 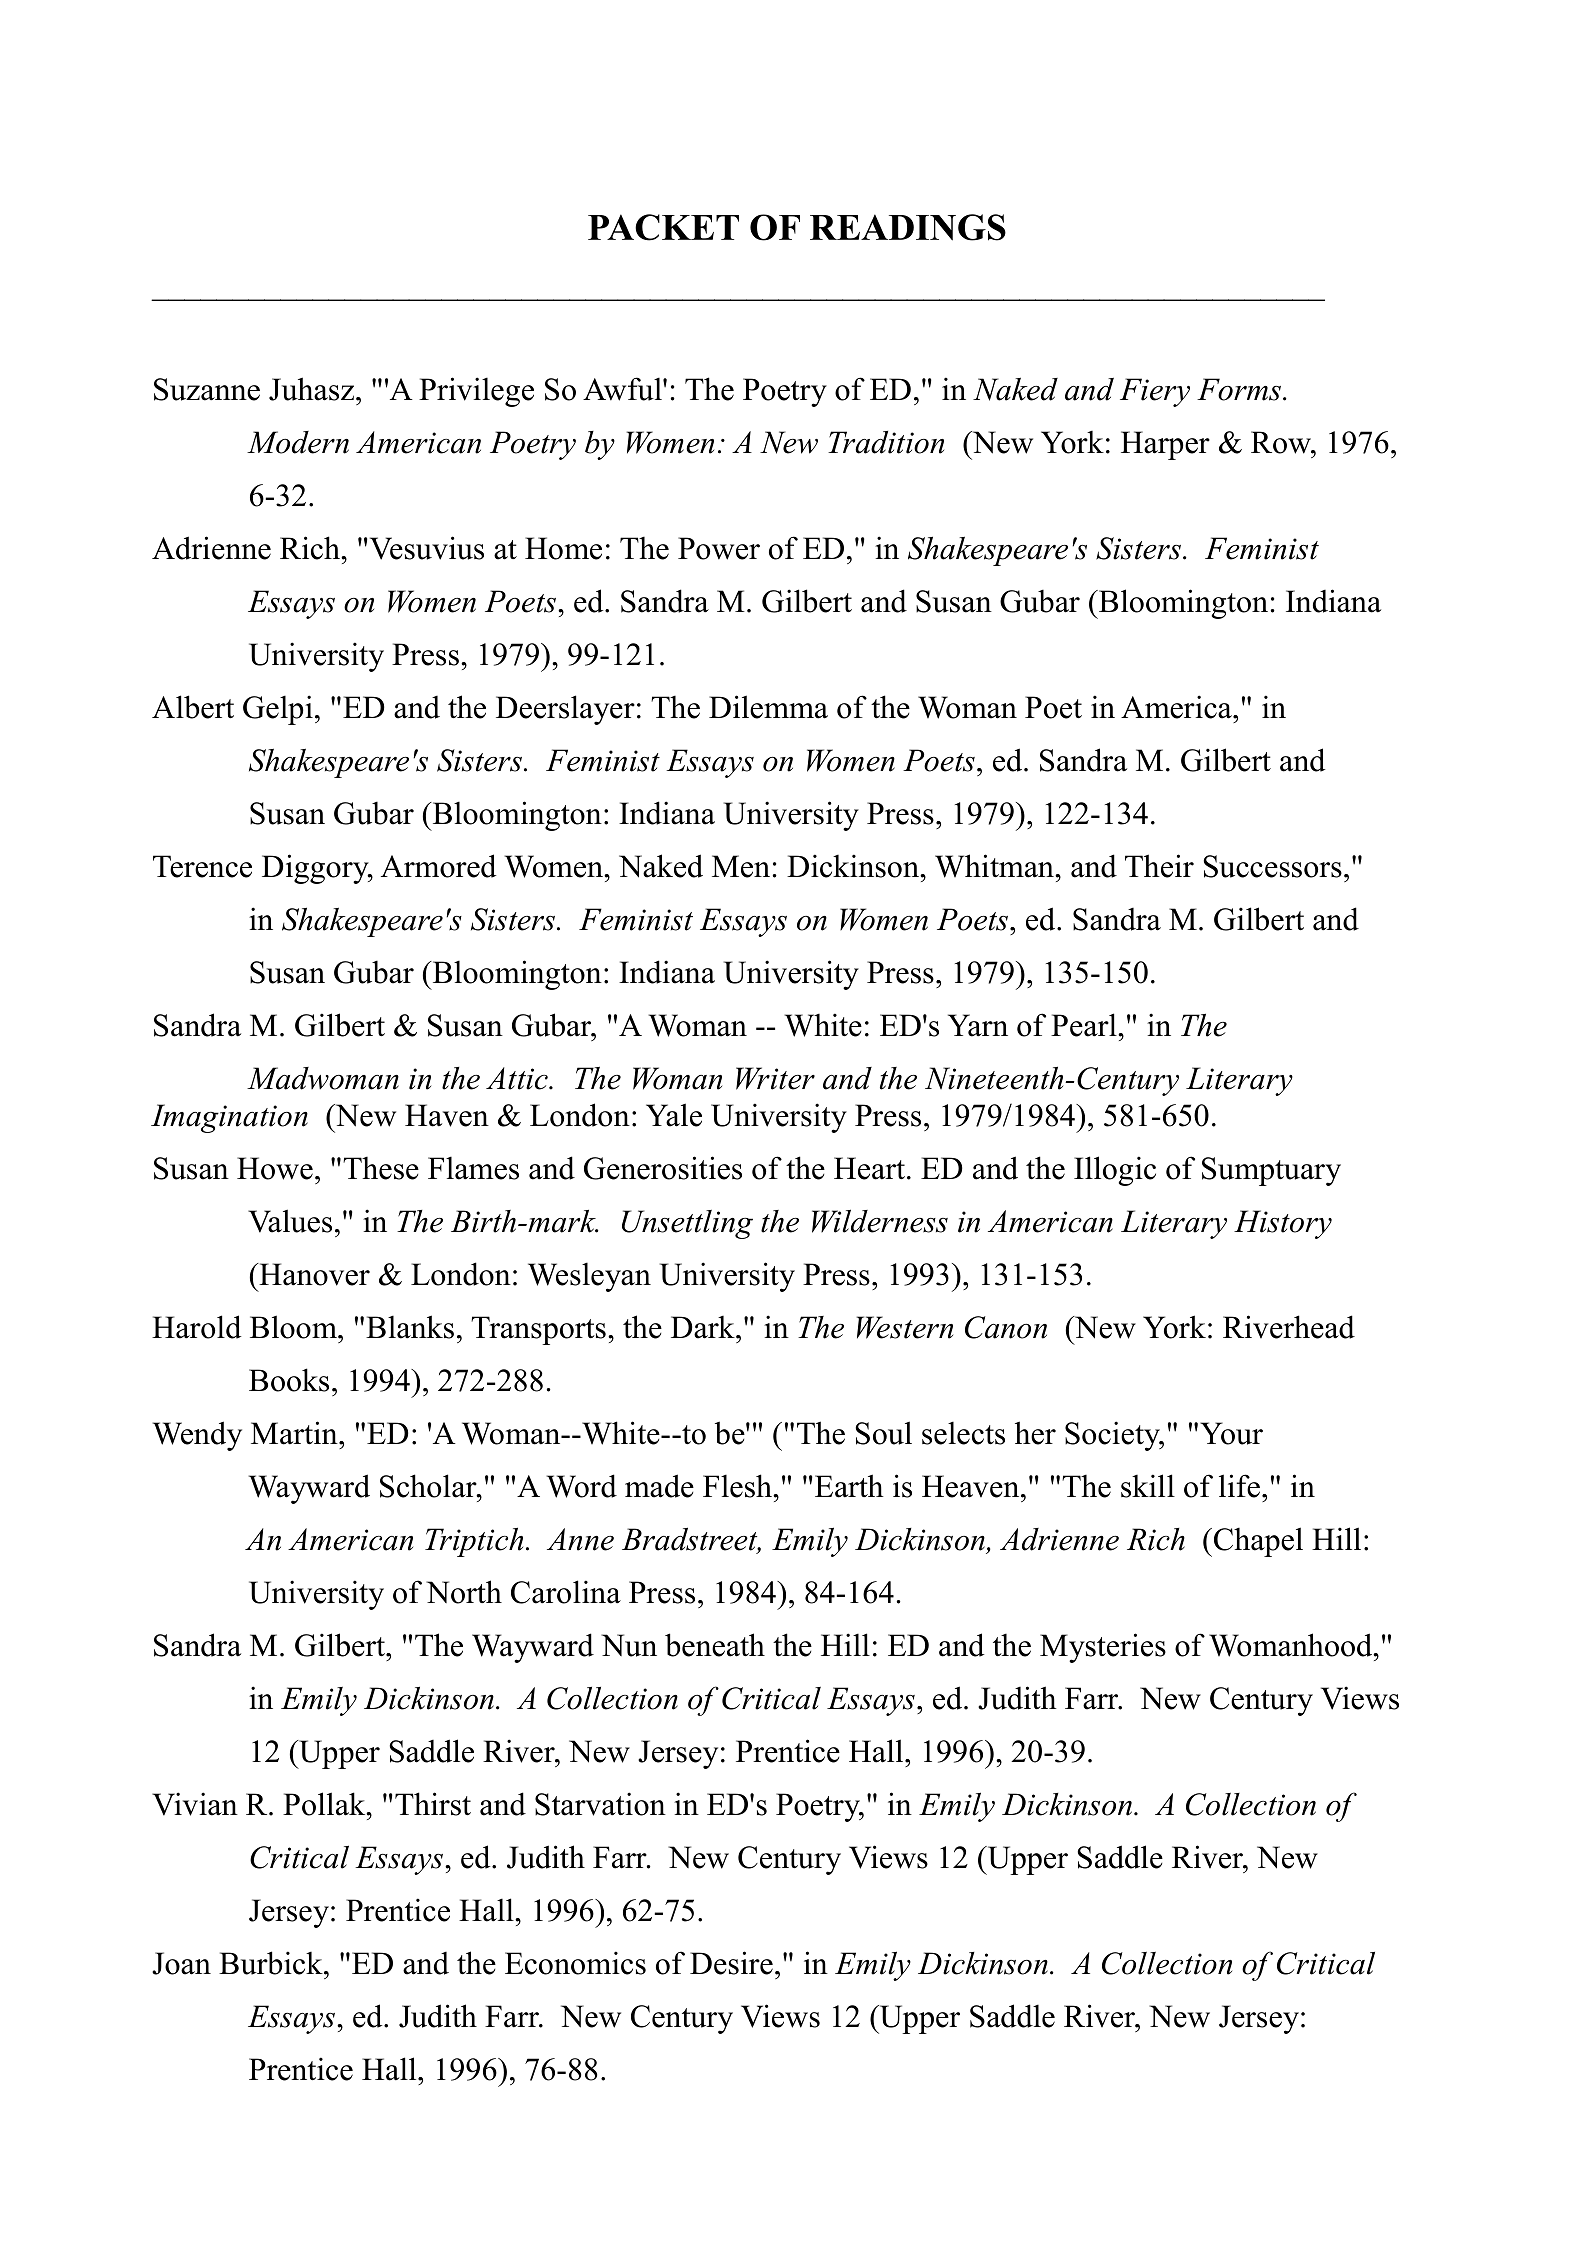 I want to click on Pollak, so click(x=325, y=1804).
